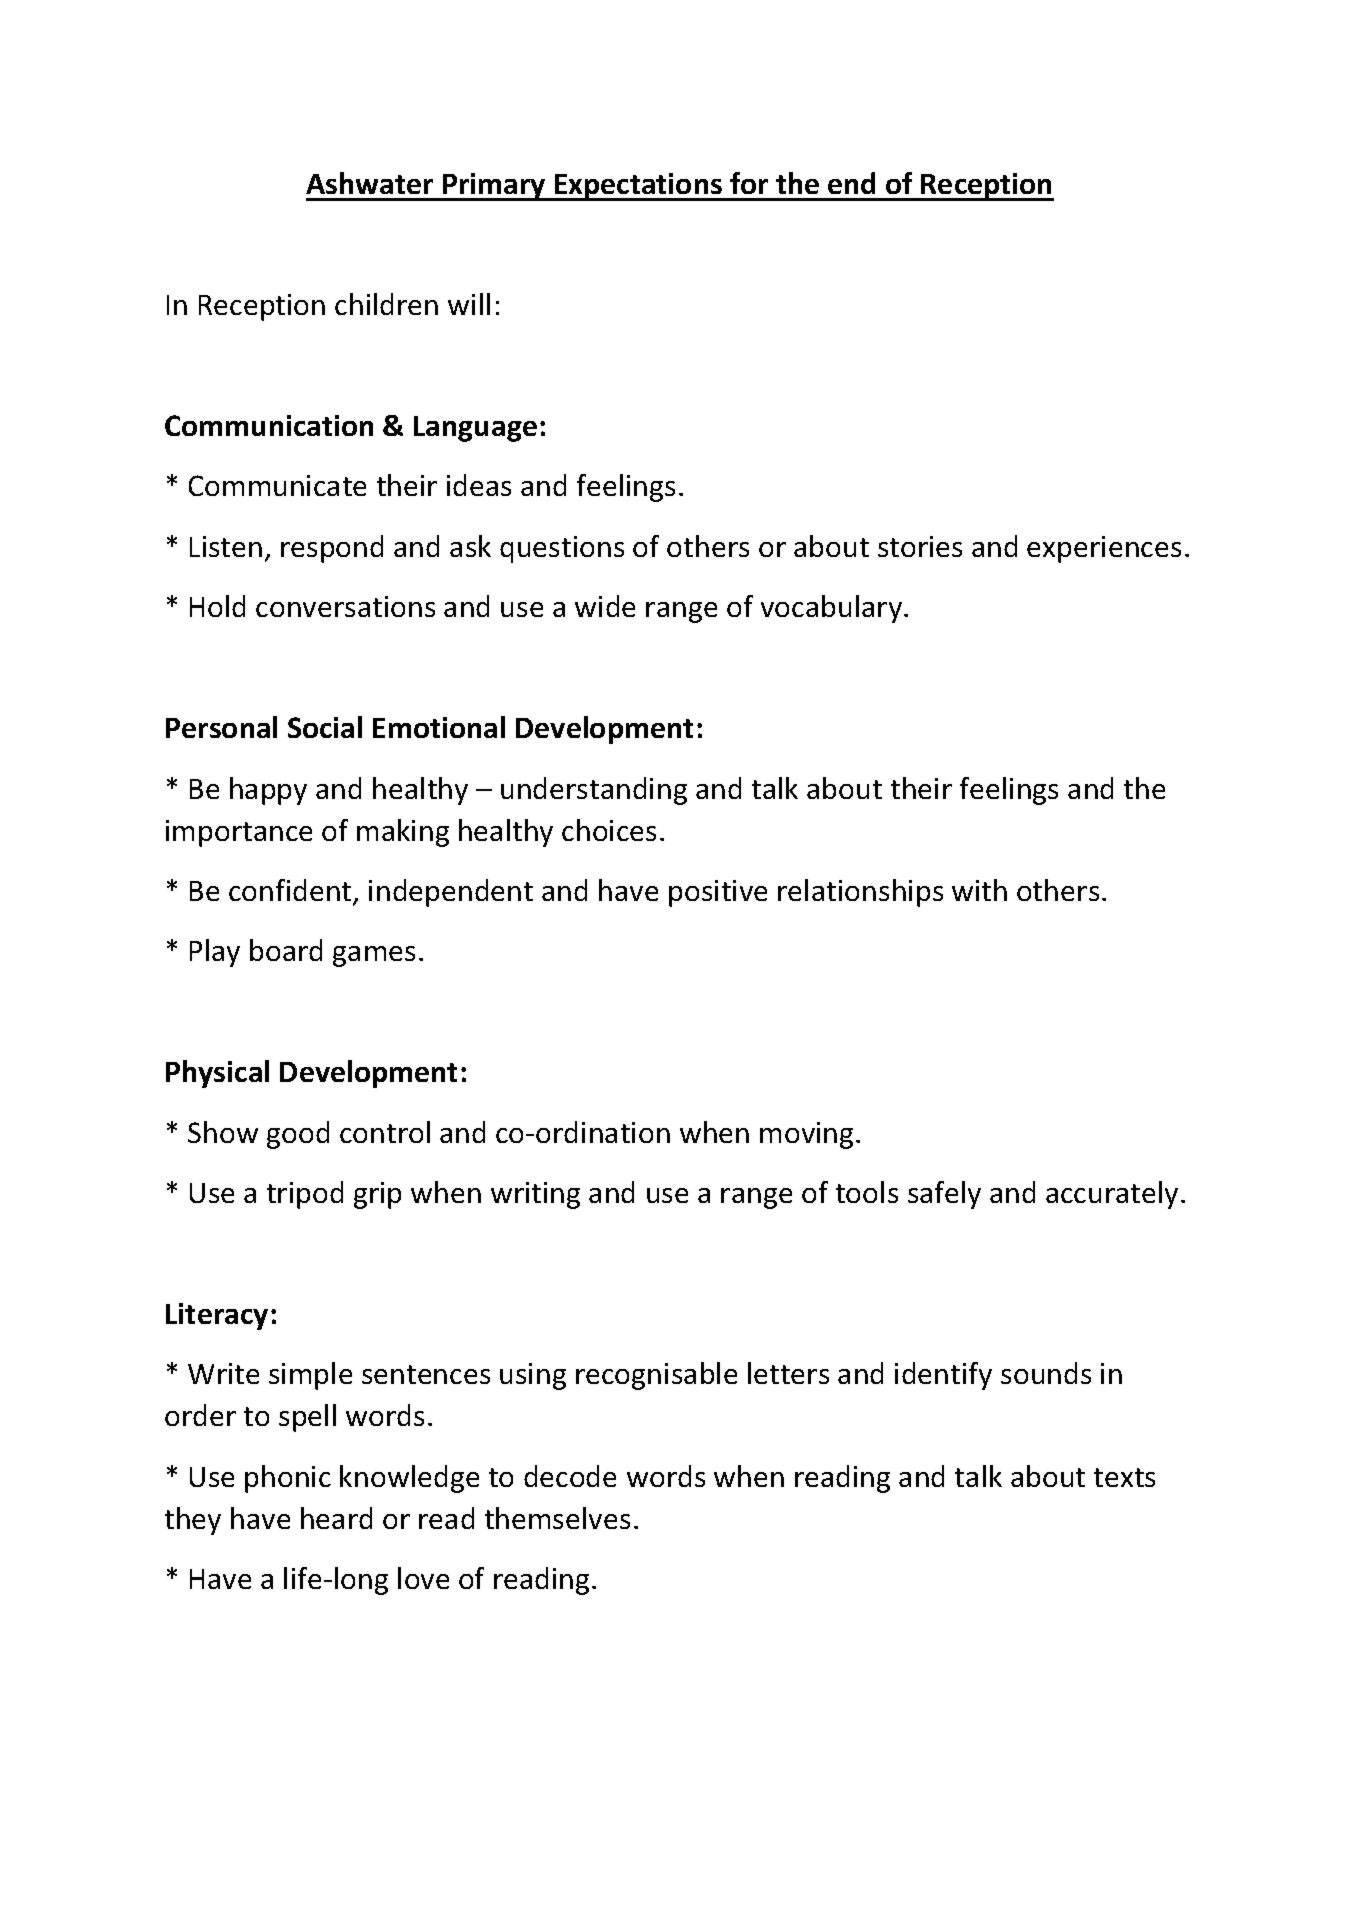  What do you see at coordinates (944, 1195) in the image?
I see `safely` at bounding box center [944, 1195].
